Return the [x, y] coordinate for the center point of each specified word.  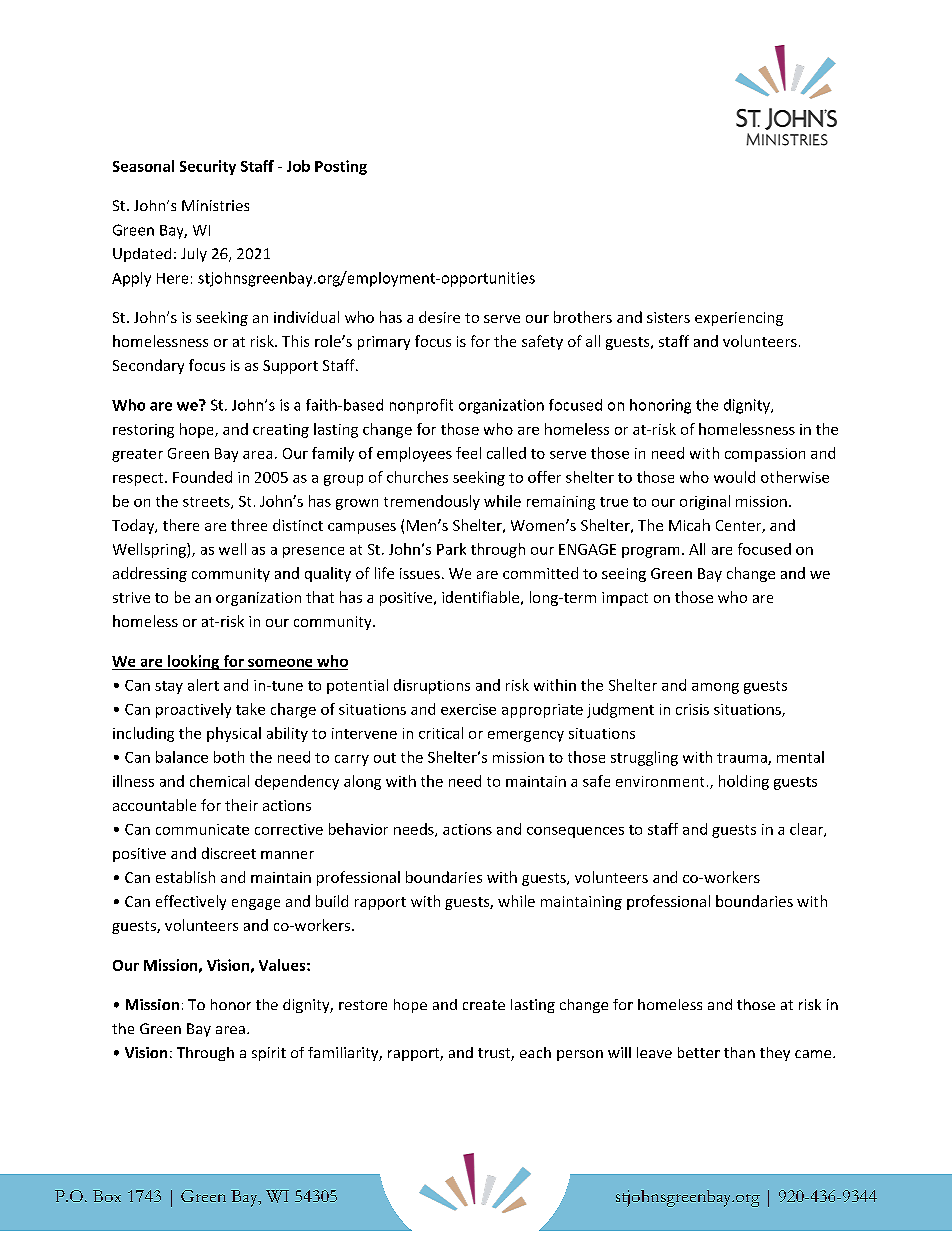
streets [207, 503]
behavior [358, 829]
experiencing [739, 319]
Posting [341, 167]
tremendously [432, 502]
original [705, 502]
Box [107, 1196]
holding [744, 782]
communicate [202, 829]
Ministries [215, 205]
